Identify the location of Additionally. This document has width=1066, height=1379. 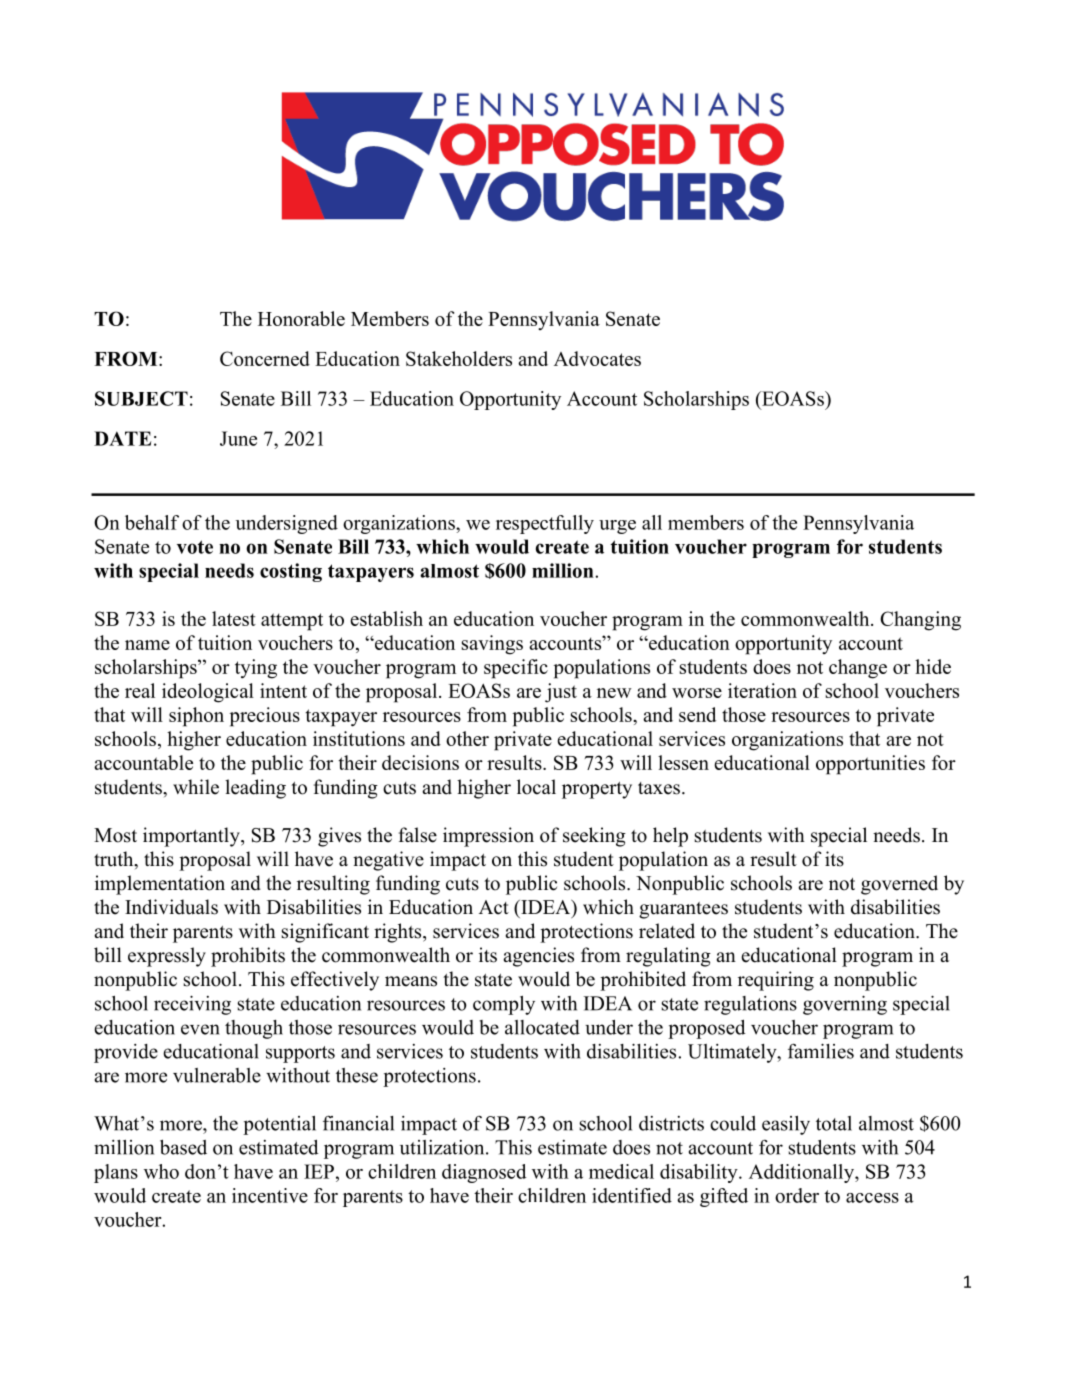
(802, 1173).
